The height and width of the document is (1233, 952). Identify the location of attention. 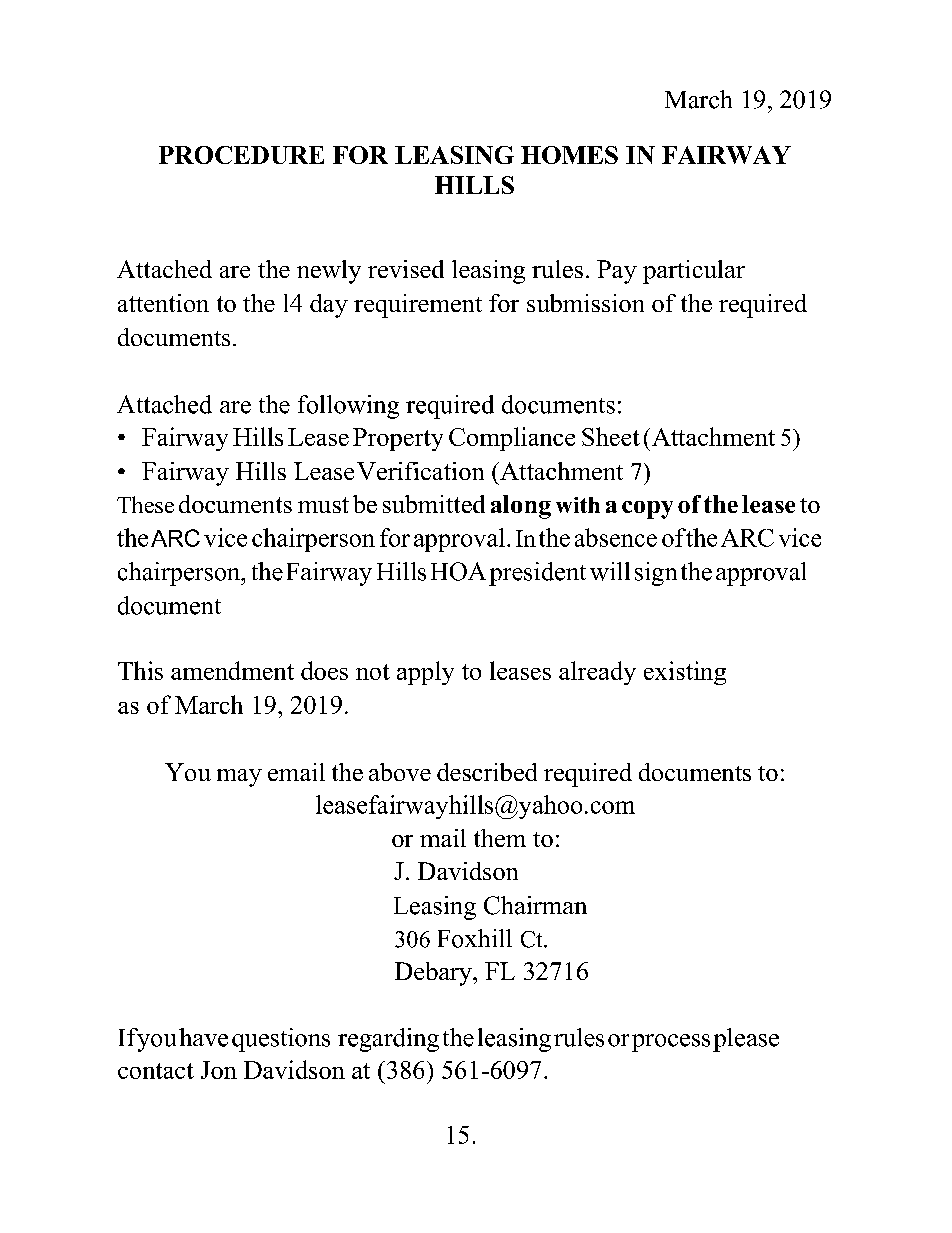
(163, 303).
